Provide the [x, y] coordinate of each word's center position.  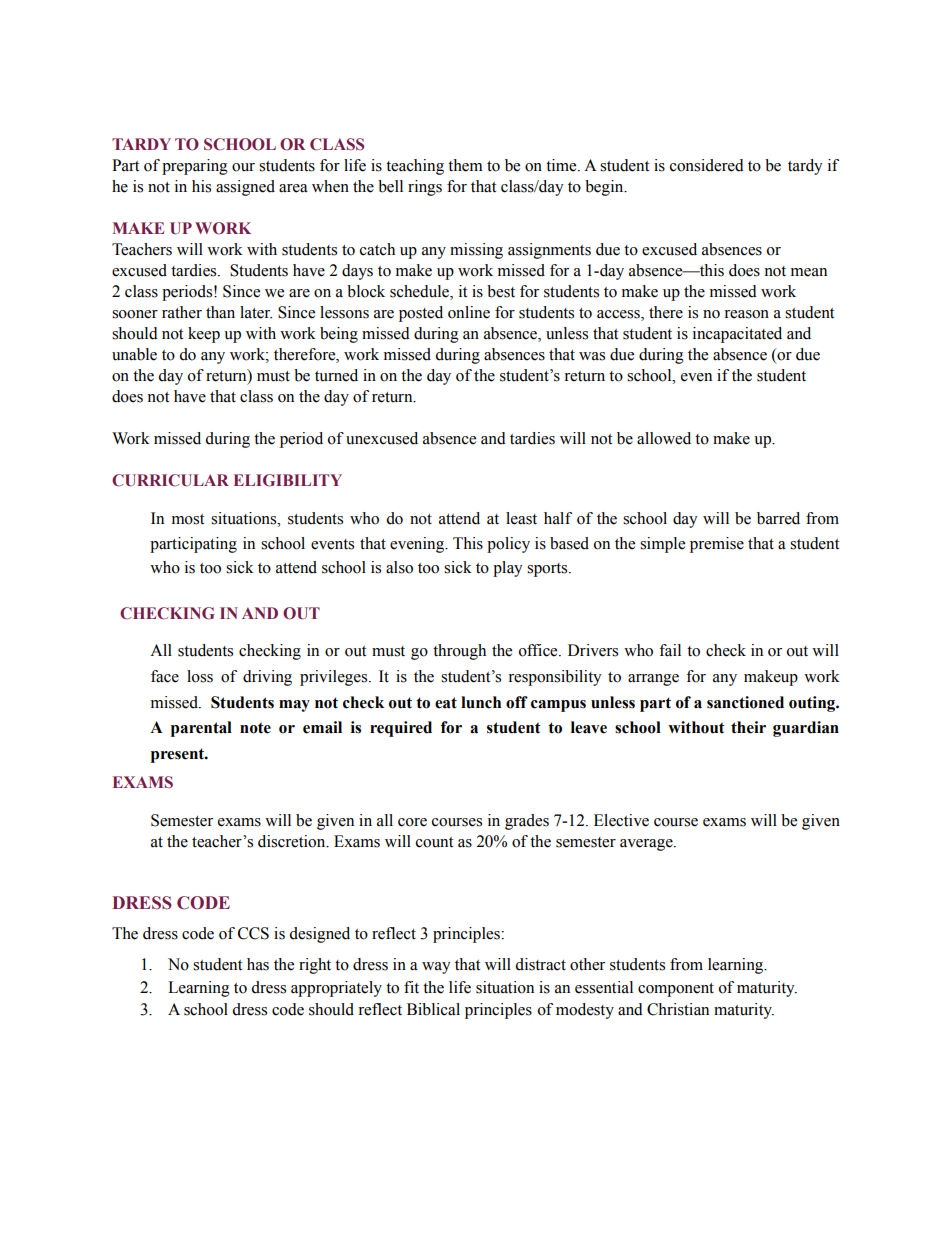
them [465, 165]
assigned [245, 188]
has [258, 964]
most [188, 519]
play [508, 569]
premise [717, 545]
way [436, 968]
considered [707, 165]
